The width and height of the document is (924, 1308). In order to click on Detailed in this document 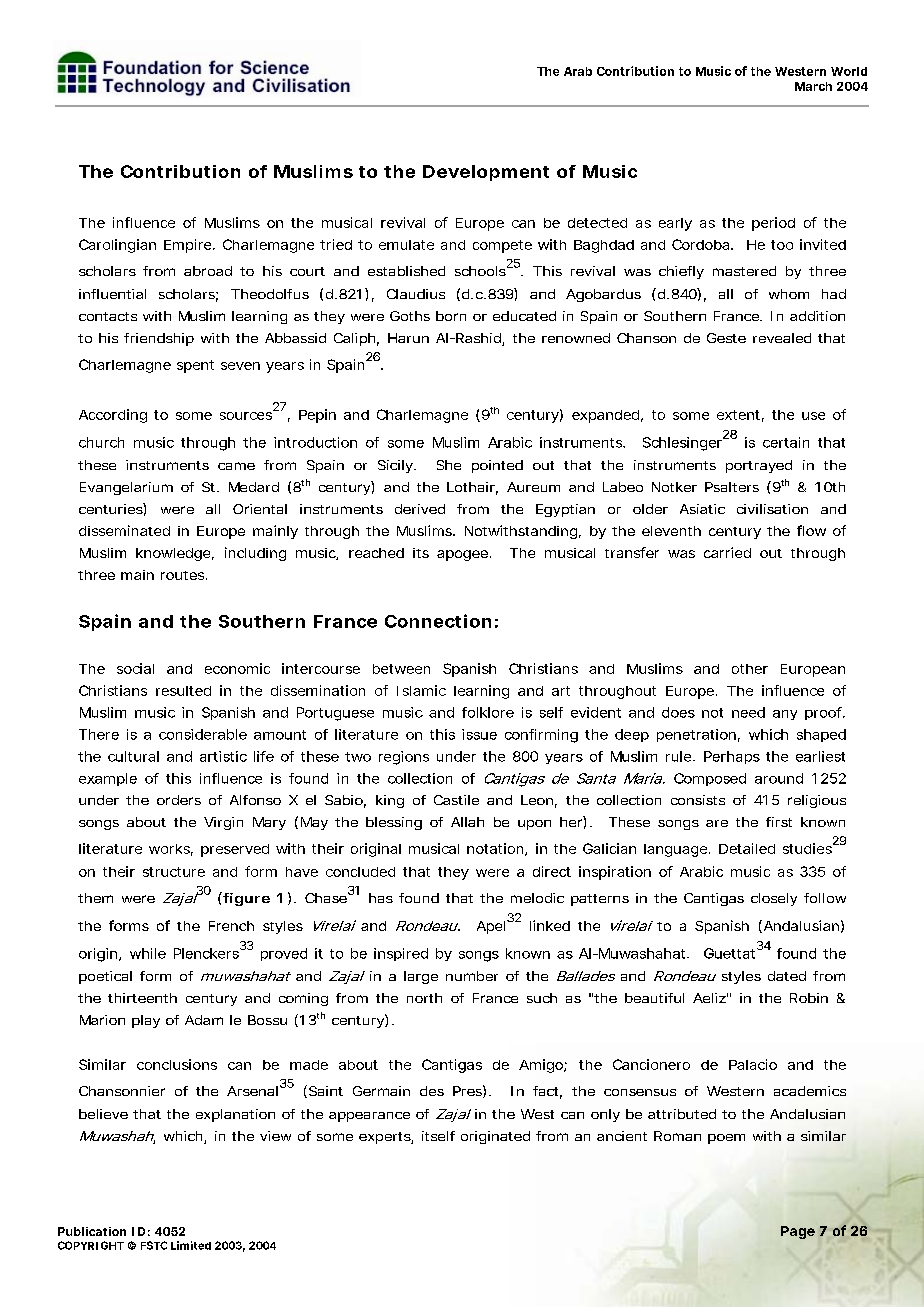, I will do `click(747, 848)`.
